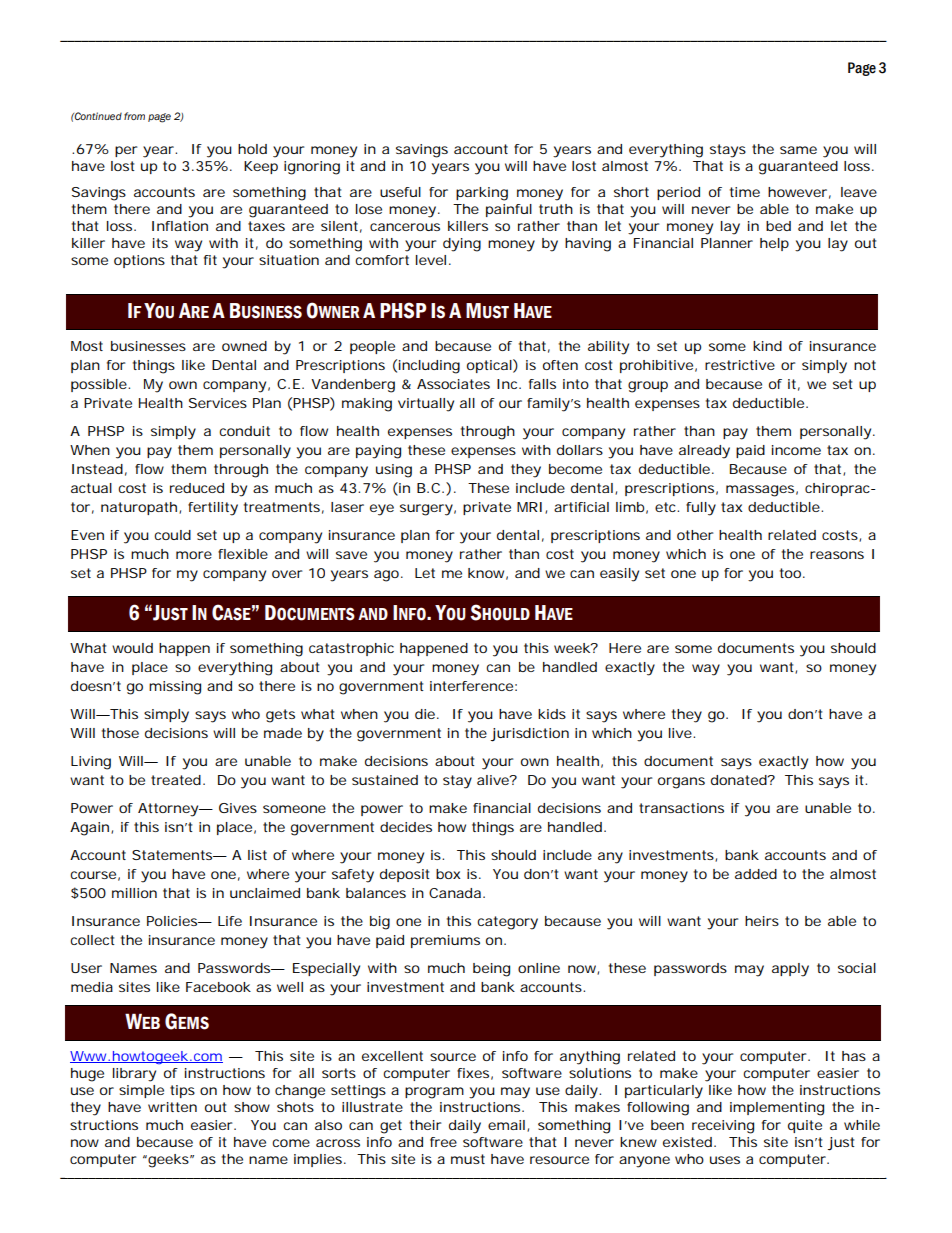 This screenshot has width=952, height=1233. I want to click on Policies, so click(173, 921).
